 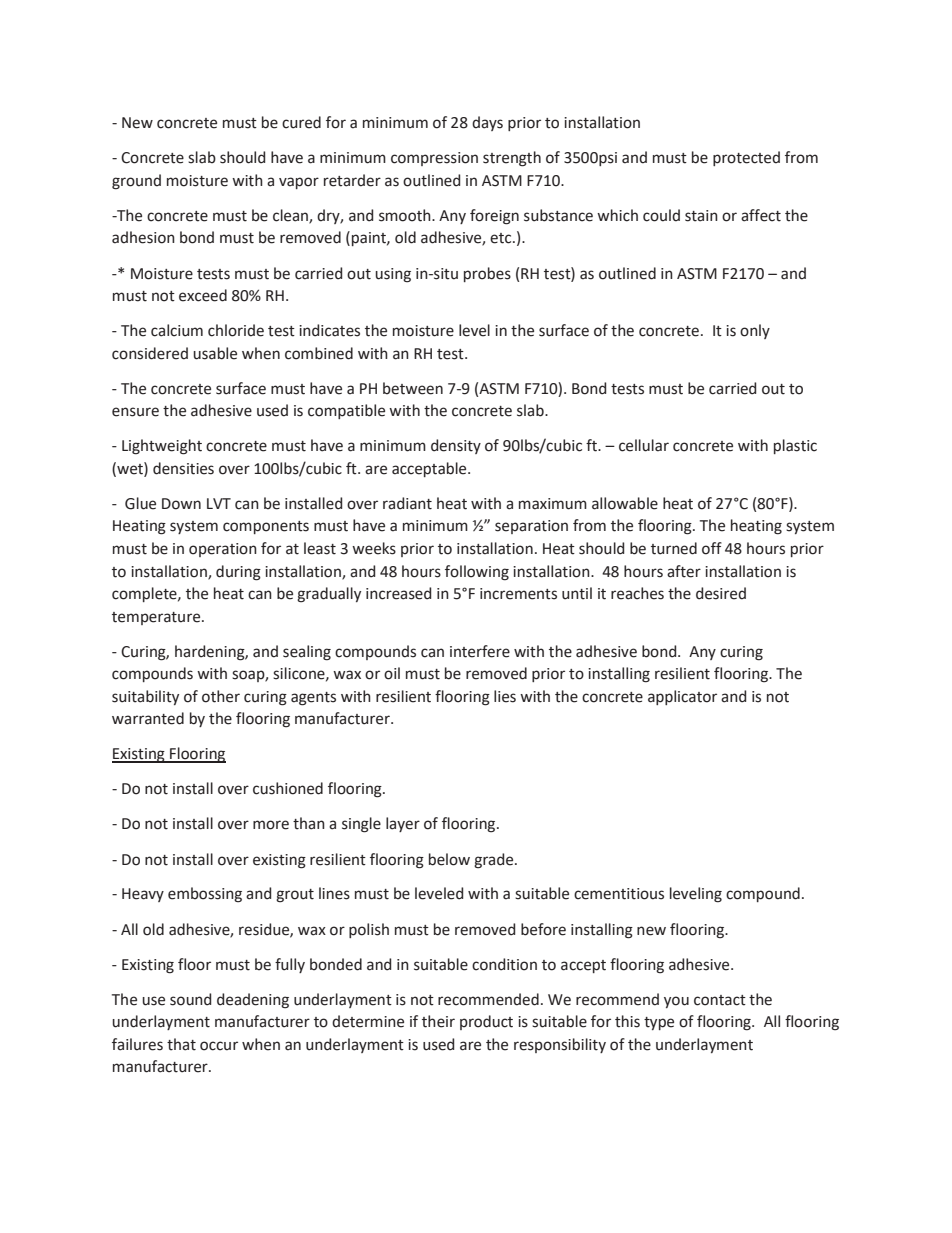 I want to click on desired, so click(x=721, y=593).
